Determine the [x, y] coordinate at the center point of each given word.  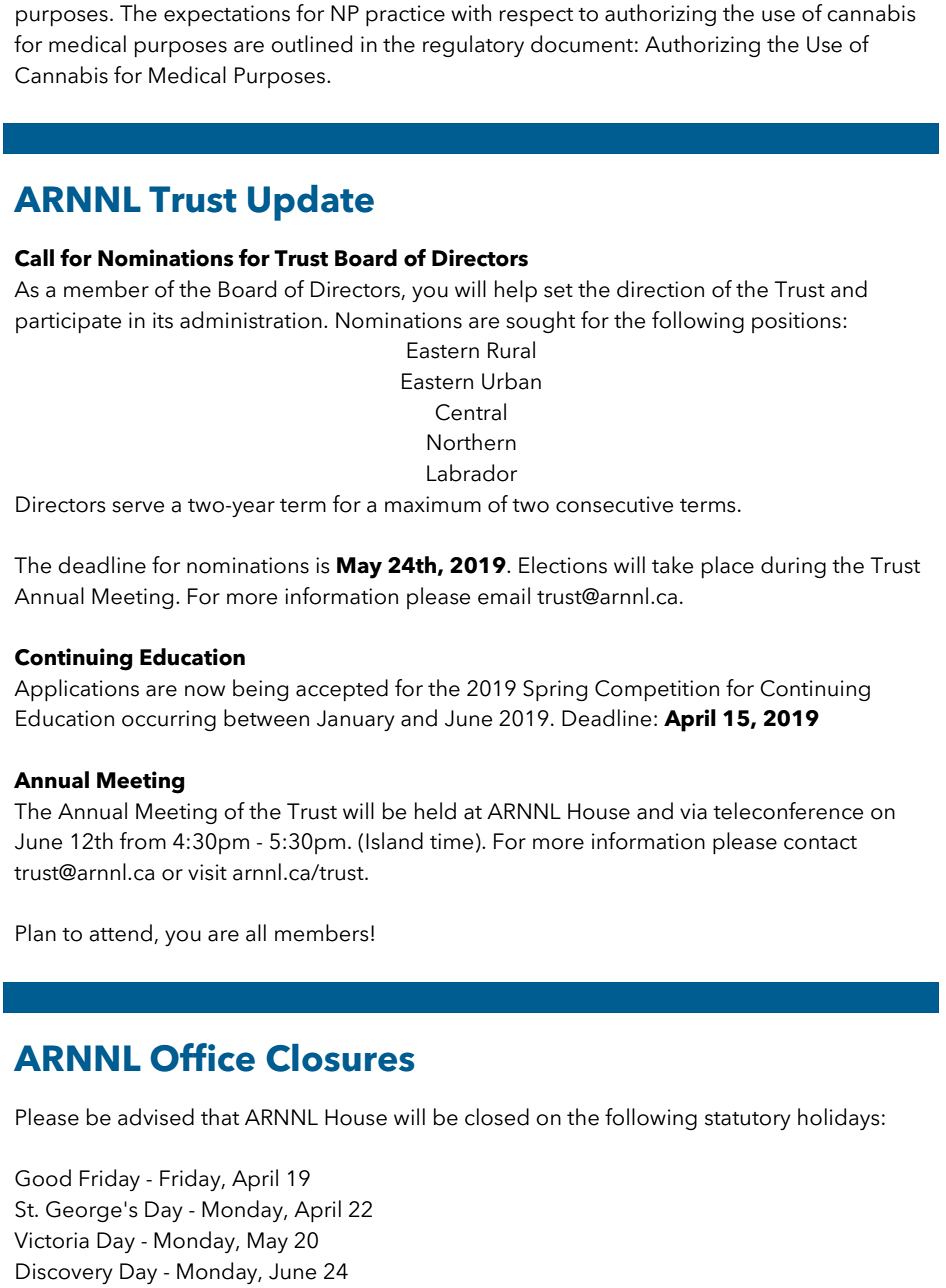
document [582, 44]
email [504, 596]
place [728, 567]
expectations [227, 15]
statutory [748, 1121]
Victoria [51, 1240]
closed [497, 1117]
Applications [76, 690]
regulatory [473, 46]
